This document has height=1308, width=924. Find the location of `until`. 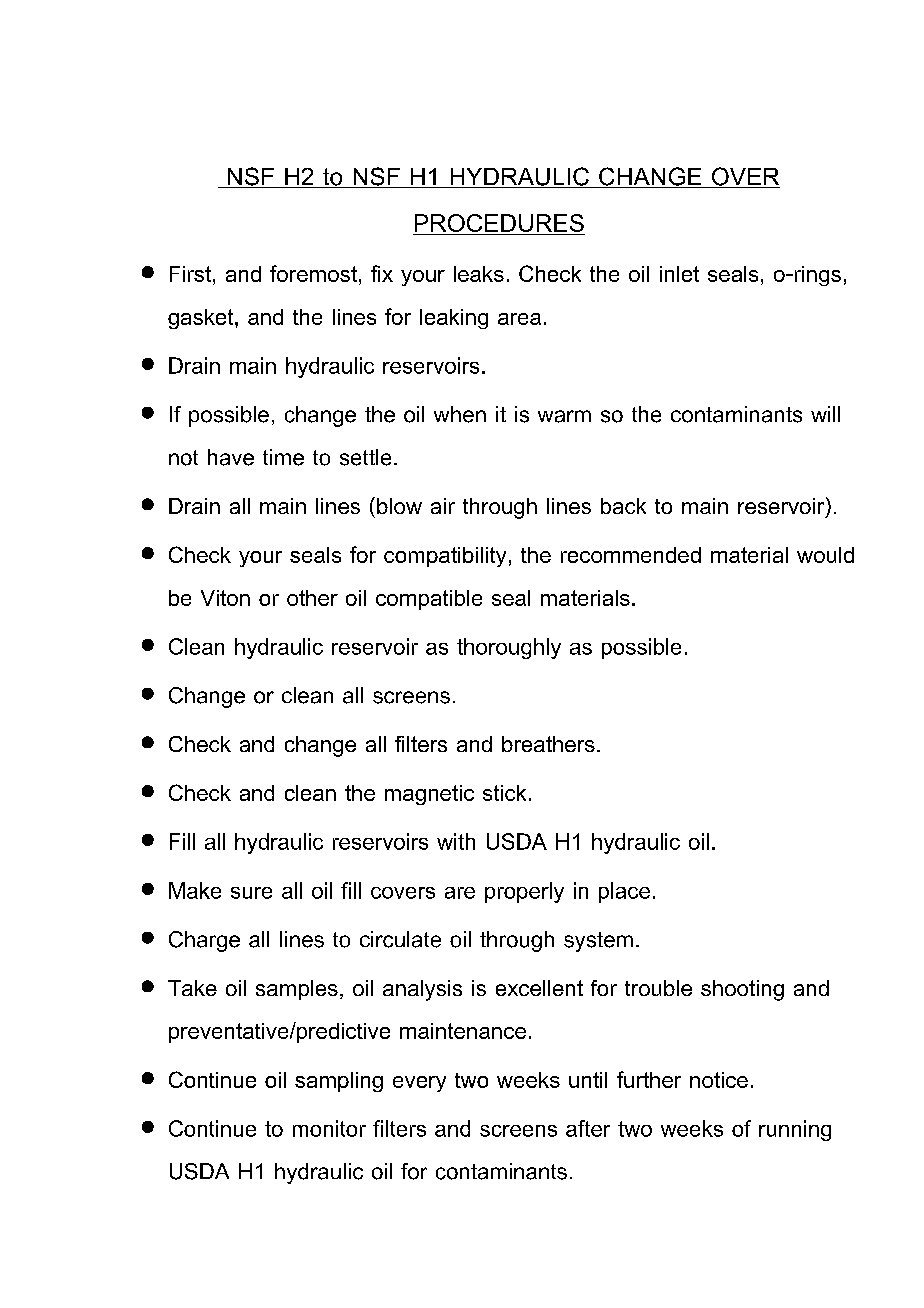

until is located at coordinates (588, 1080).
